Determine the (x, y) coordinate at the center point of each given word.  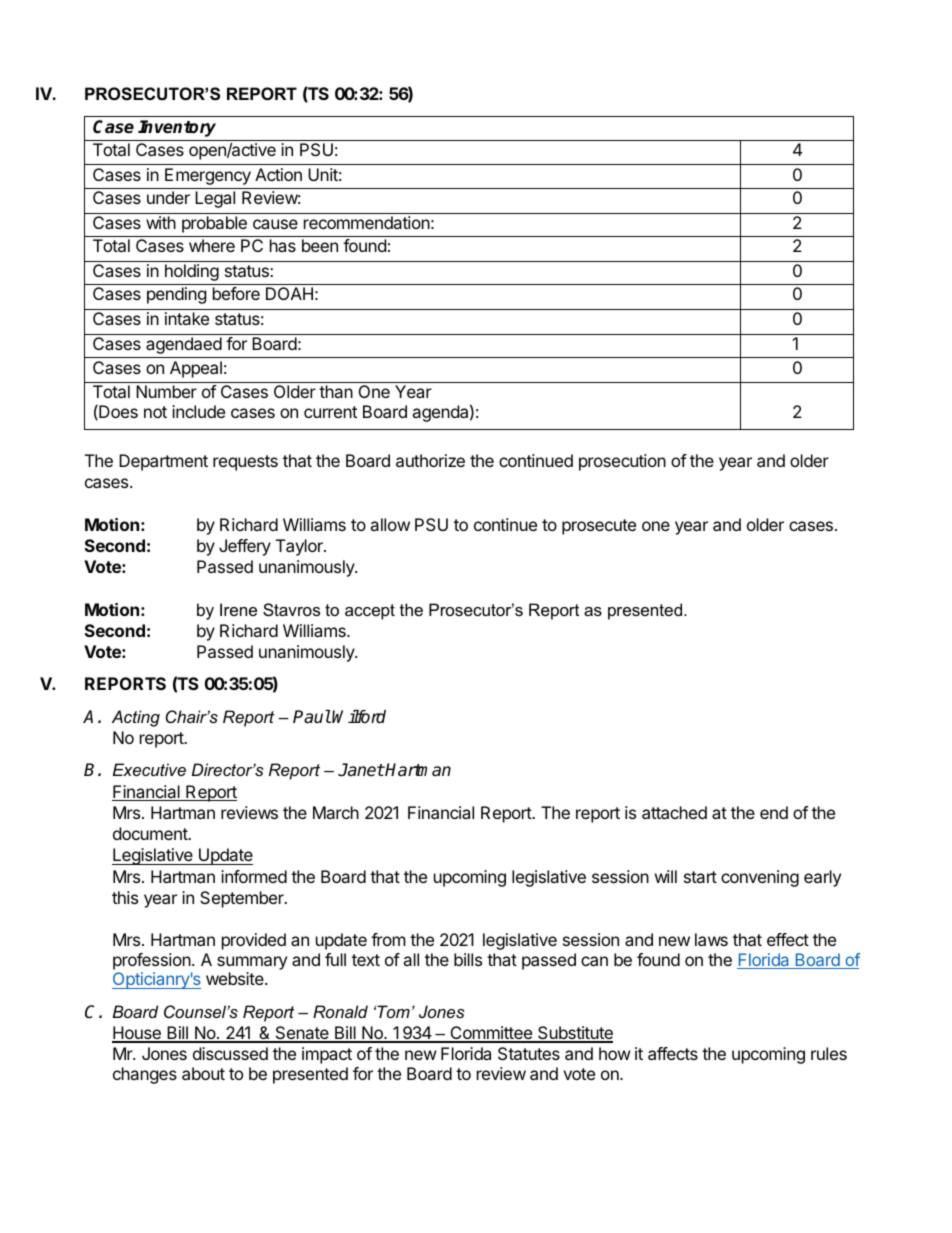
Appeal (196, 369)
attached (674, 812)
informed (254, 876)
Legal (215, 199)
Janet (361, 770)
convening (760, 878)
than (336, 391)
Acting (136, 718)
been (320, 245)
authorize (430, 460)
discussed (230, 1053)
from (388, 939)
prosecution (622, 462)
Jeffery (245, 547)
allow (390, 524)
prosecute (599, 527)
